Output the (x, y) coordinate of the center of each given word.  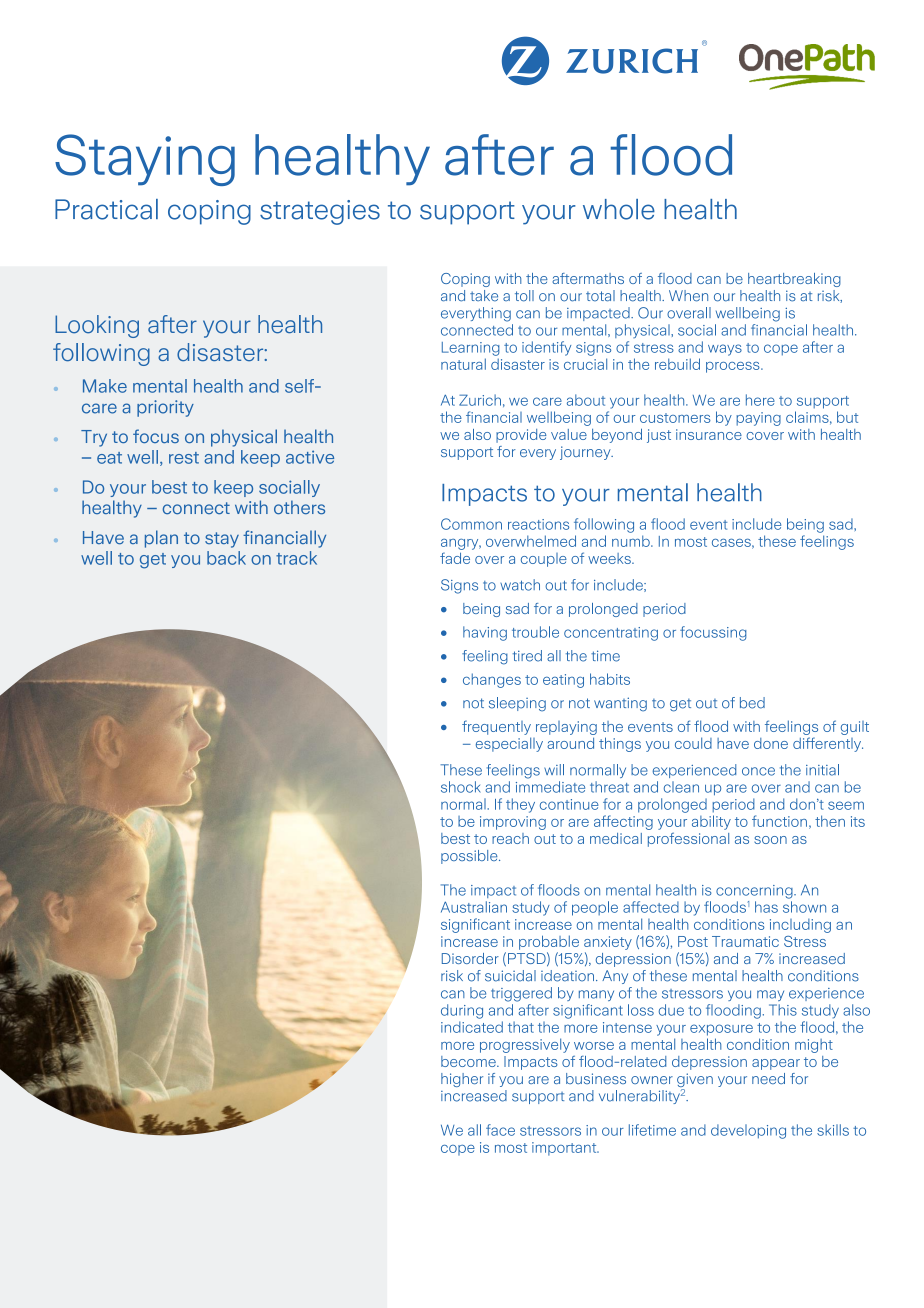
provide (521, 436)
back (226, 558)
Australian (474, 907)
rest (184, 458)
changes (492, 680)
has (766, 907)
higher (462, 1080)
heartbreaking (794, 280)
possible (470, 857)
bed (752, 703)
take (484, 296)
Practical (106, 209)
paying (758, 419)
